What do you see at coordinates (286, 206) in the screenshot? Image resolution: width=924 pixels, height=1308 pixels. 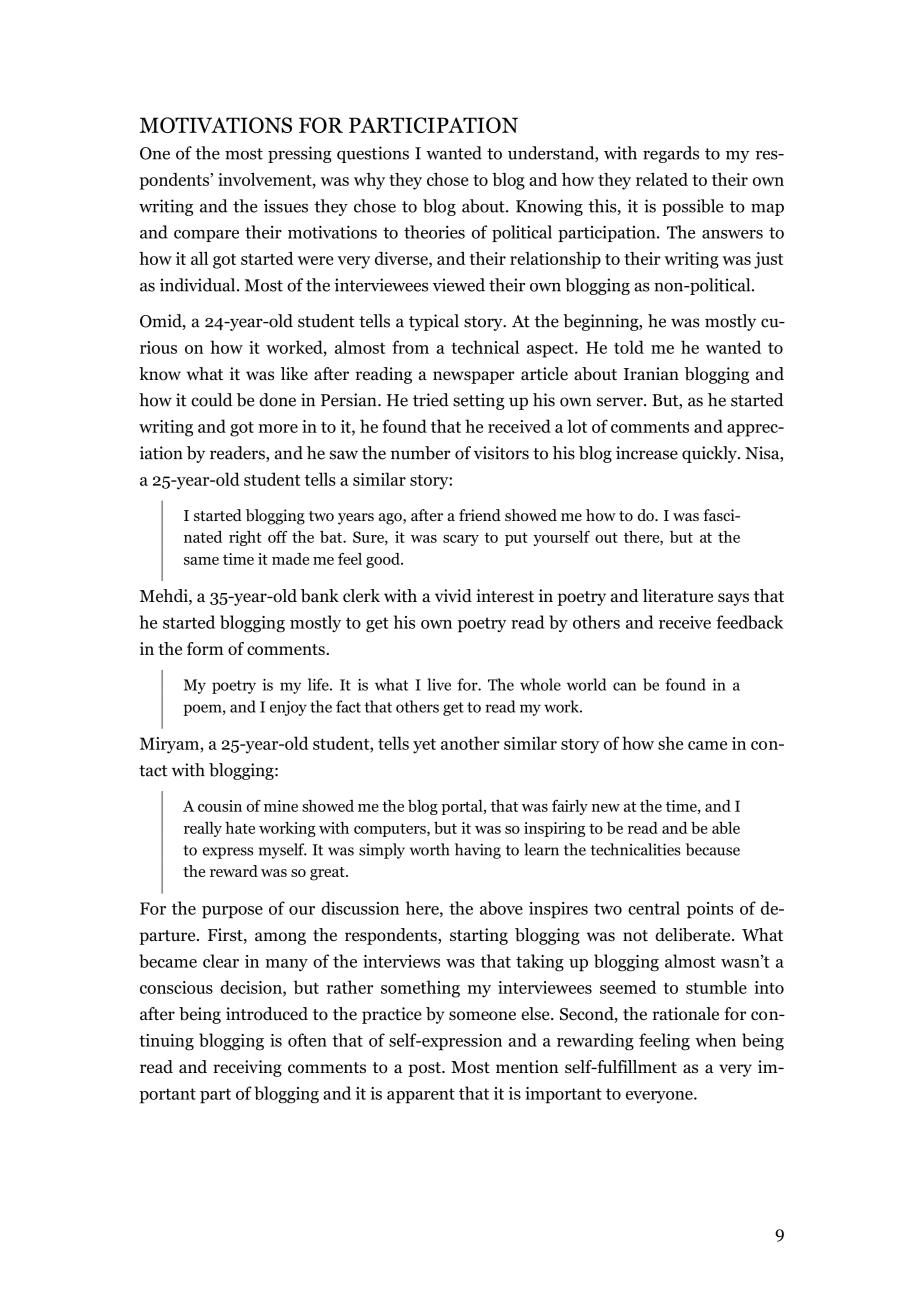 I see `issues` at bounding box center [286, 206].
